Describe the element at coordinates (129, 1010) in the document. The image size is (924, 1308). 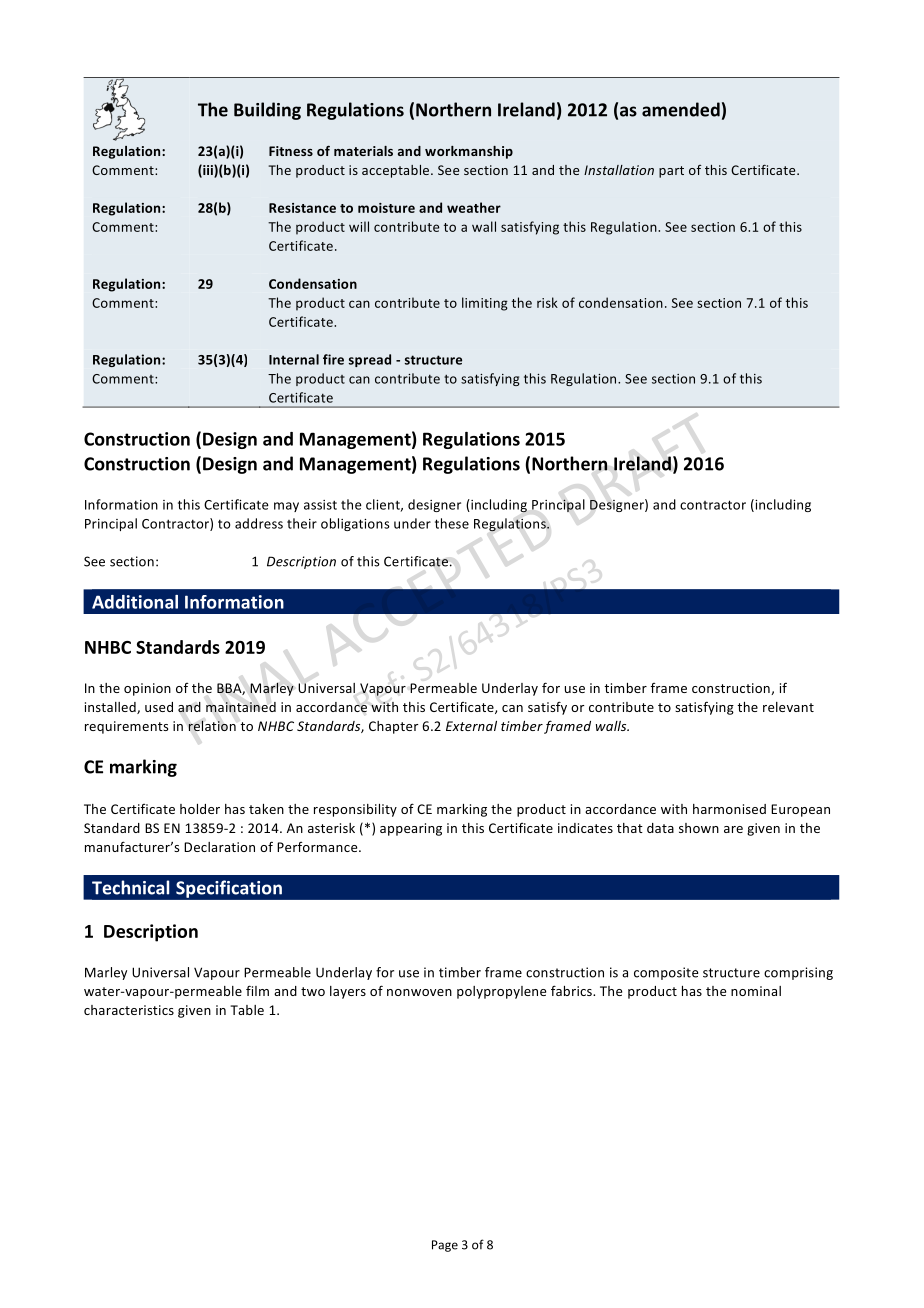
I see `characteristics` at that location.
